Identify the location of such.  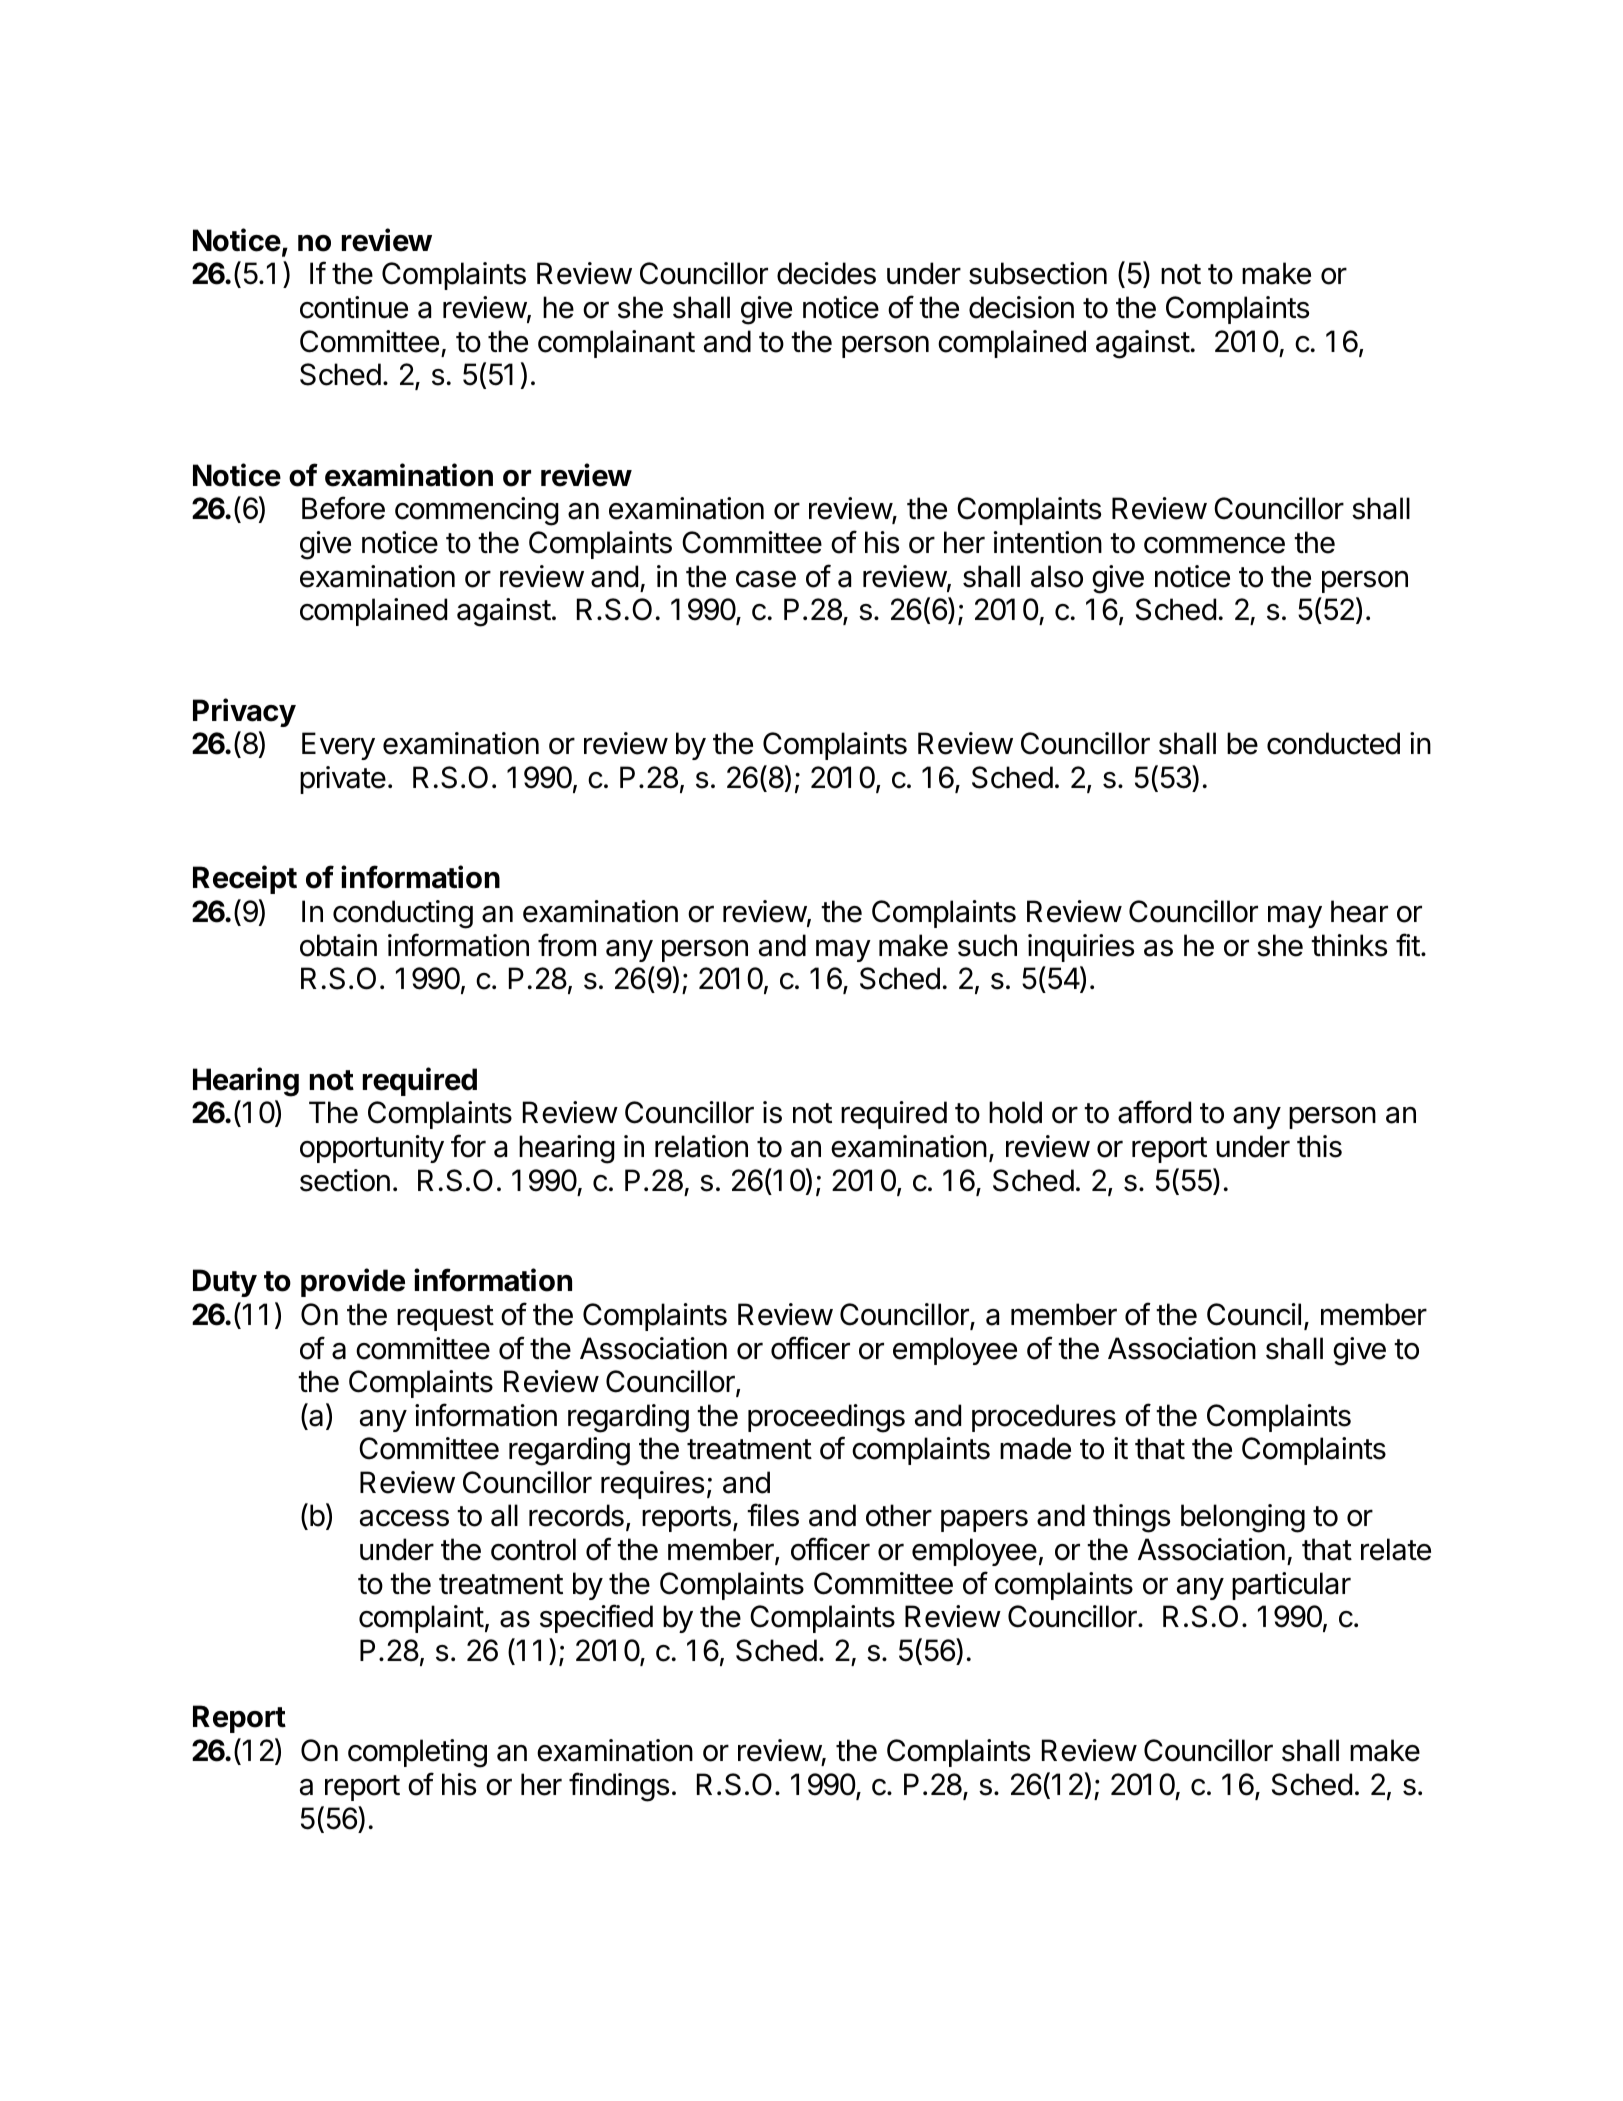
(987, 945).
